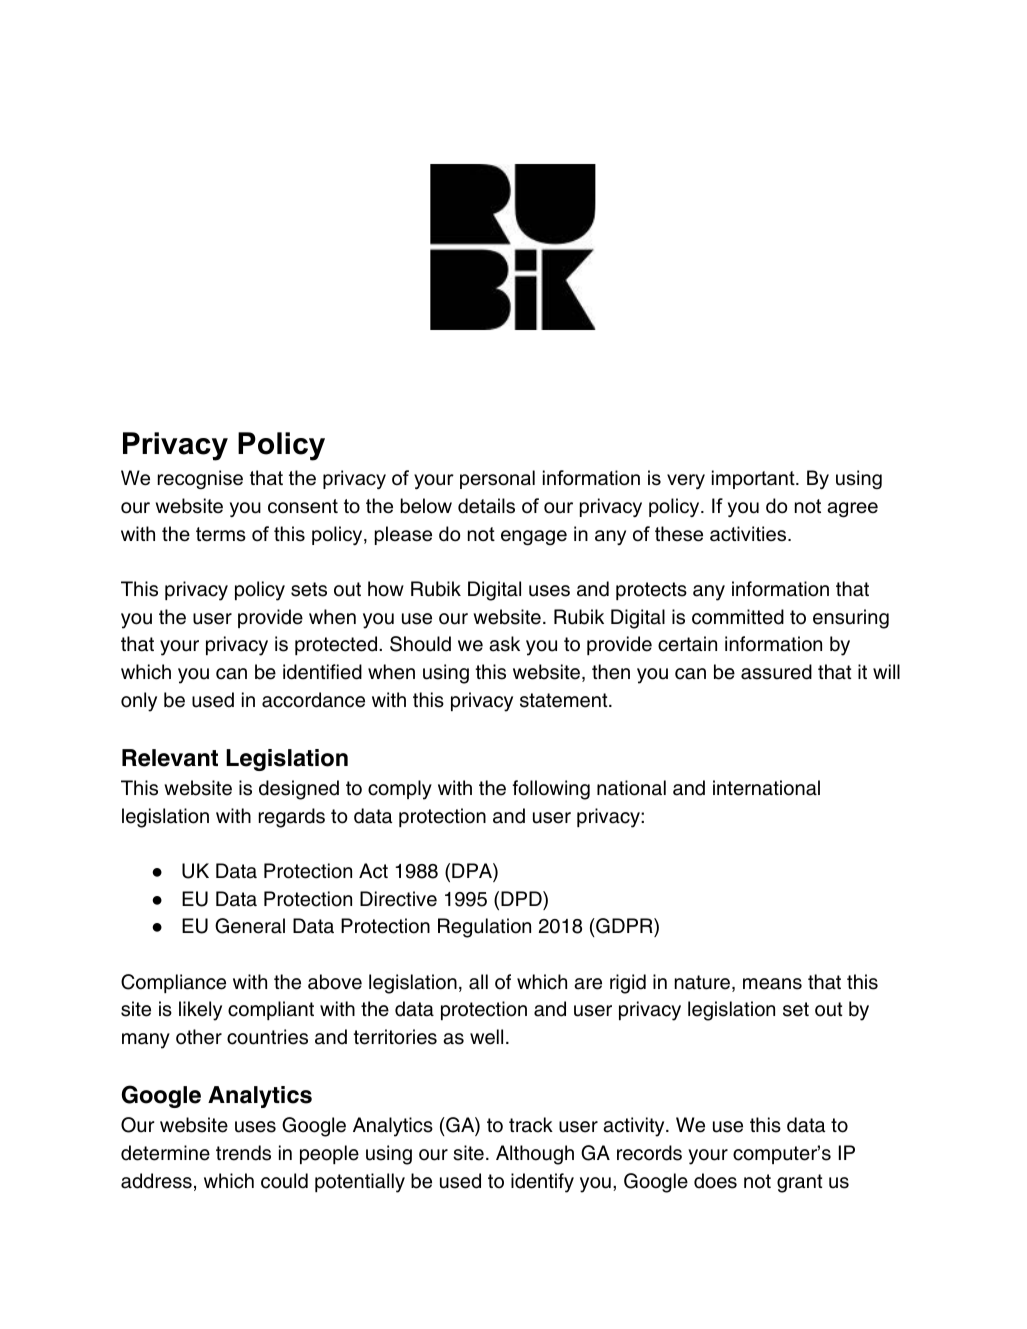  What do you see at coordinates (588, 984) in the screenshot?
I see `are` at bounding box center [588, 984].
